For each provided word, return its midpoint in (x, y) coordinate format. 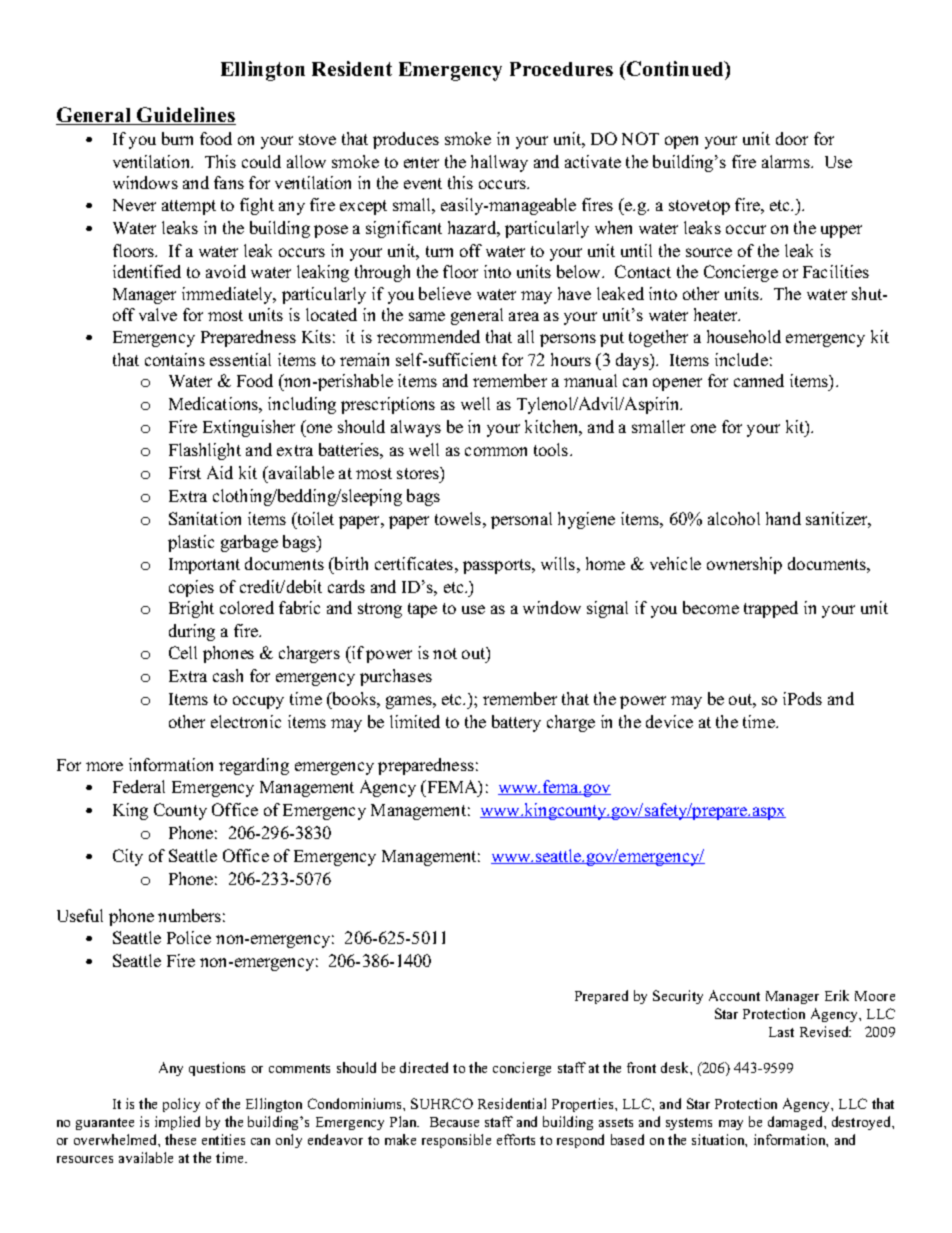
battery (516, 723)
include (741, 359)
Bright (191, 609)
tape (422, 610)
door (792, 138)
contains (175, 359)
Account (734, 995)
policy (181, 1105)
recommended (428, 336)
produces (406, 140)
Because (454, 1122)
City (128, 857)
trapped (771, 609)
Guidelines (185, 116)
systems (689, 1124)
